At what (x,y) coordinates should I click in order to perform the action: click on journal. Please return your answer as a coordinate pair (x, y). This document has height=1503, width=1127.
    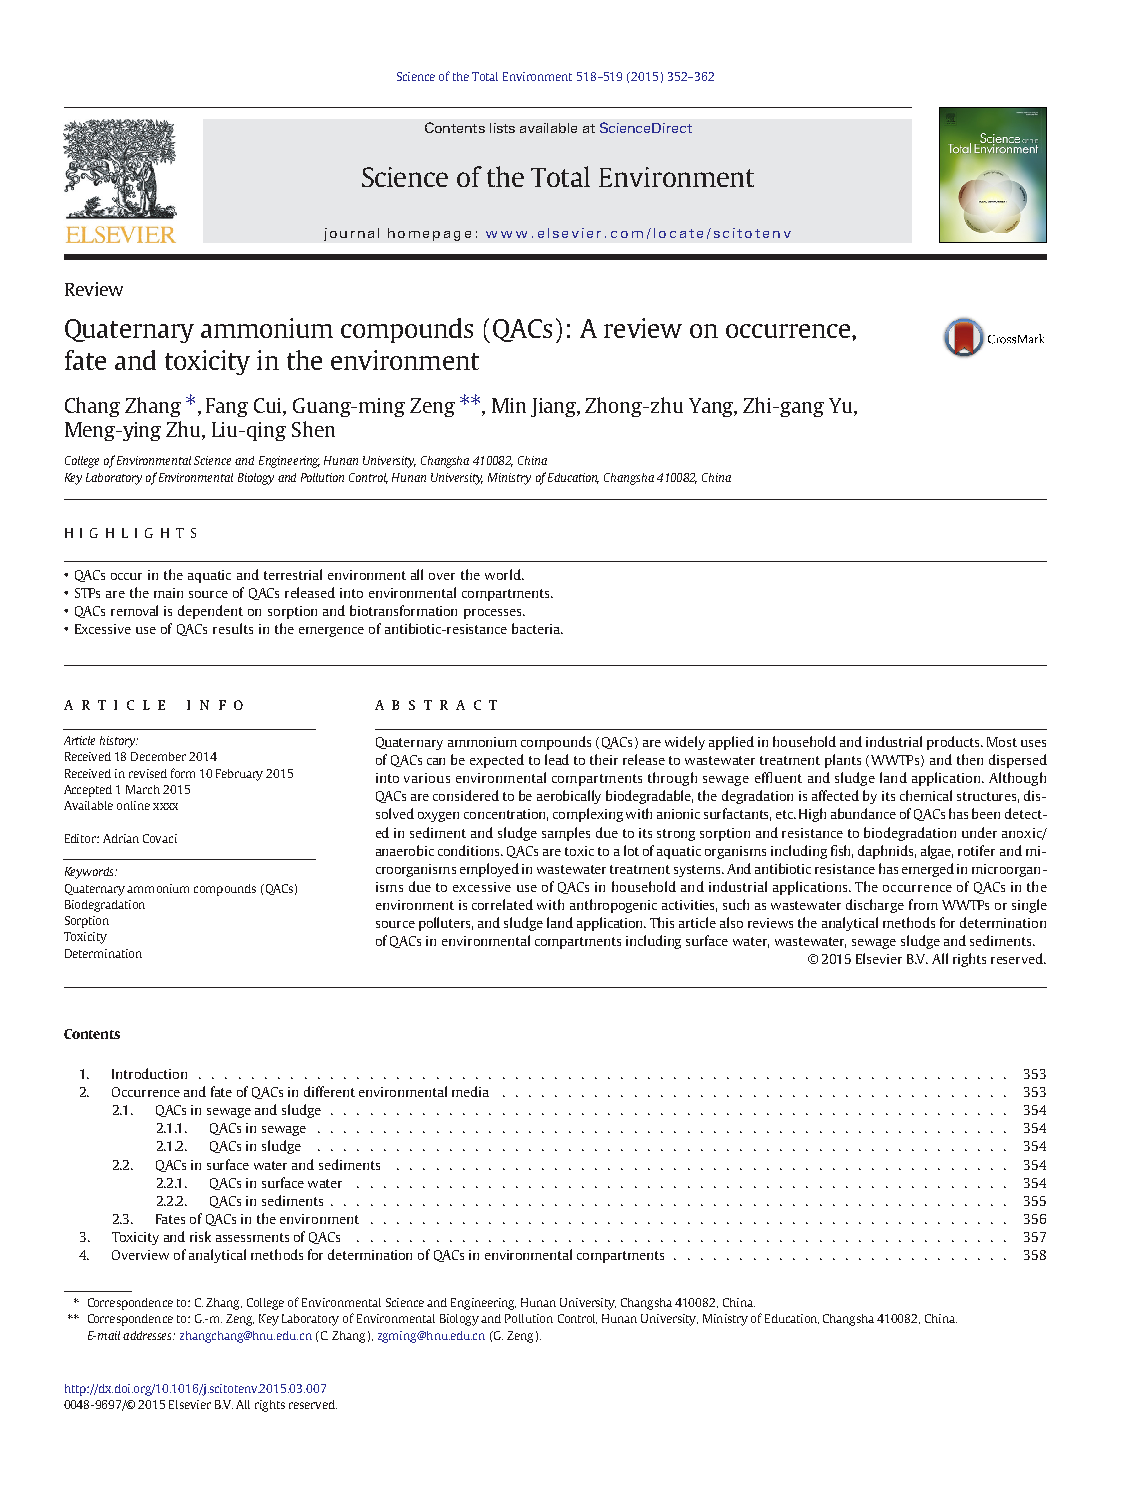
    Looking at the image, I should click on (351, 234).
